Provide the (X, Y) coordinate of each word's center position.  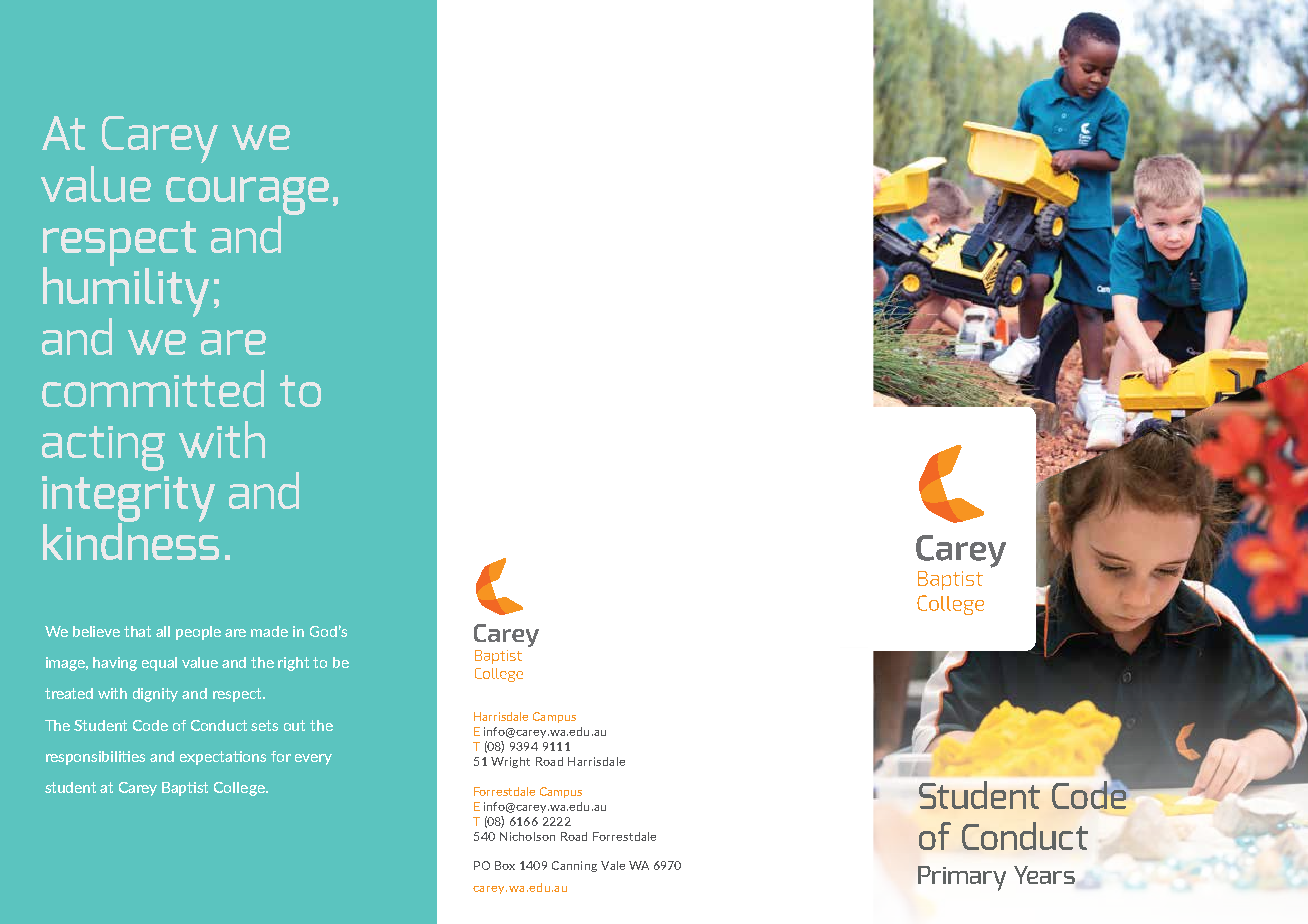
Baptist (185, 789)
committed (153, 388)
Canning (574, 866)
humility (126, 292)
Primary (962, 878)
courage (247, 197)
